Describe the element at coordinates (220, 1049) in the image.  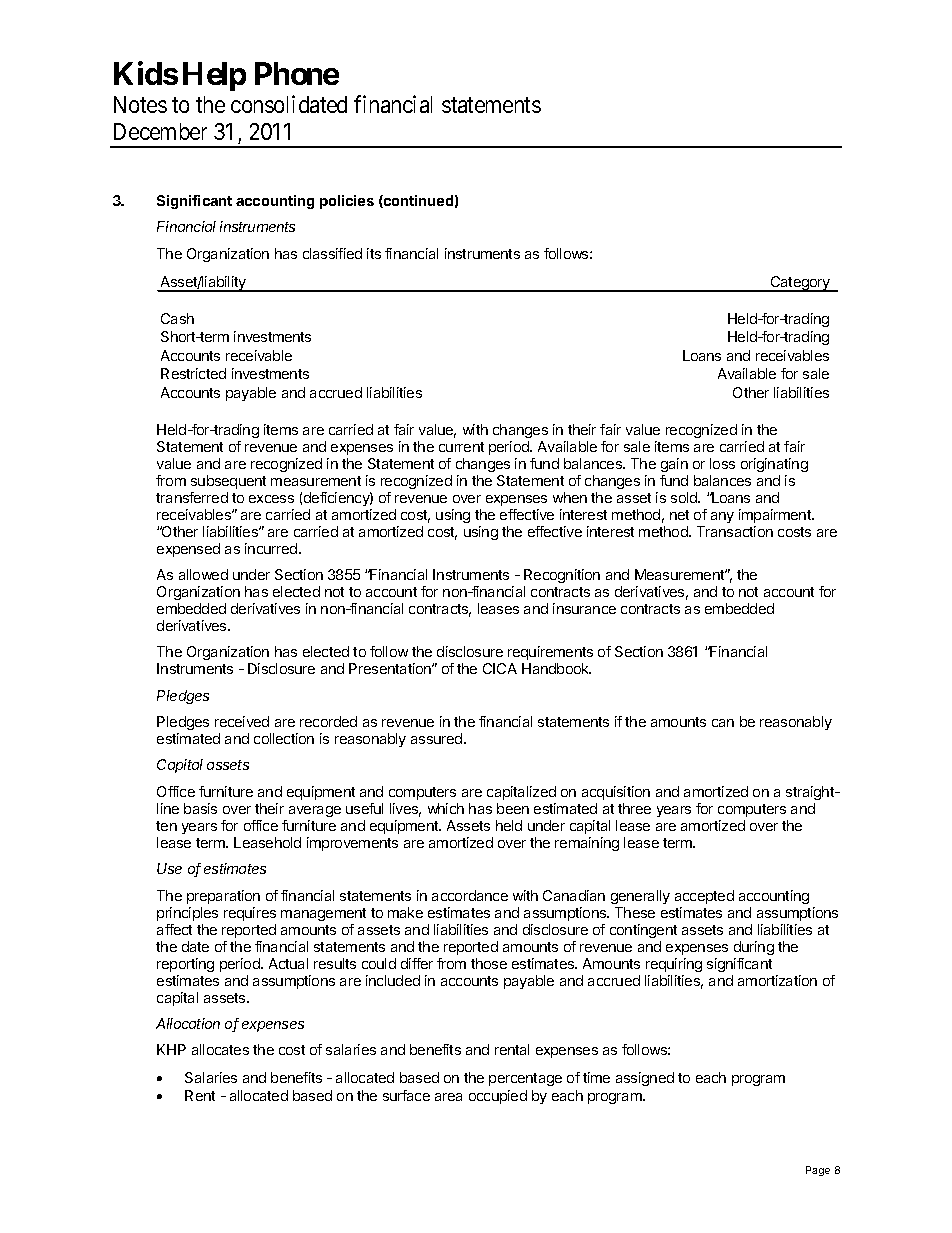
I see `allocates` at that location.
